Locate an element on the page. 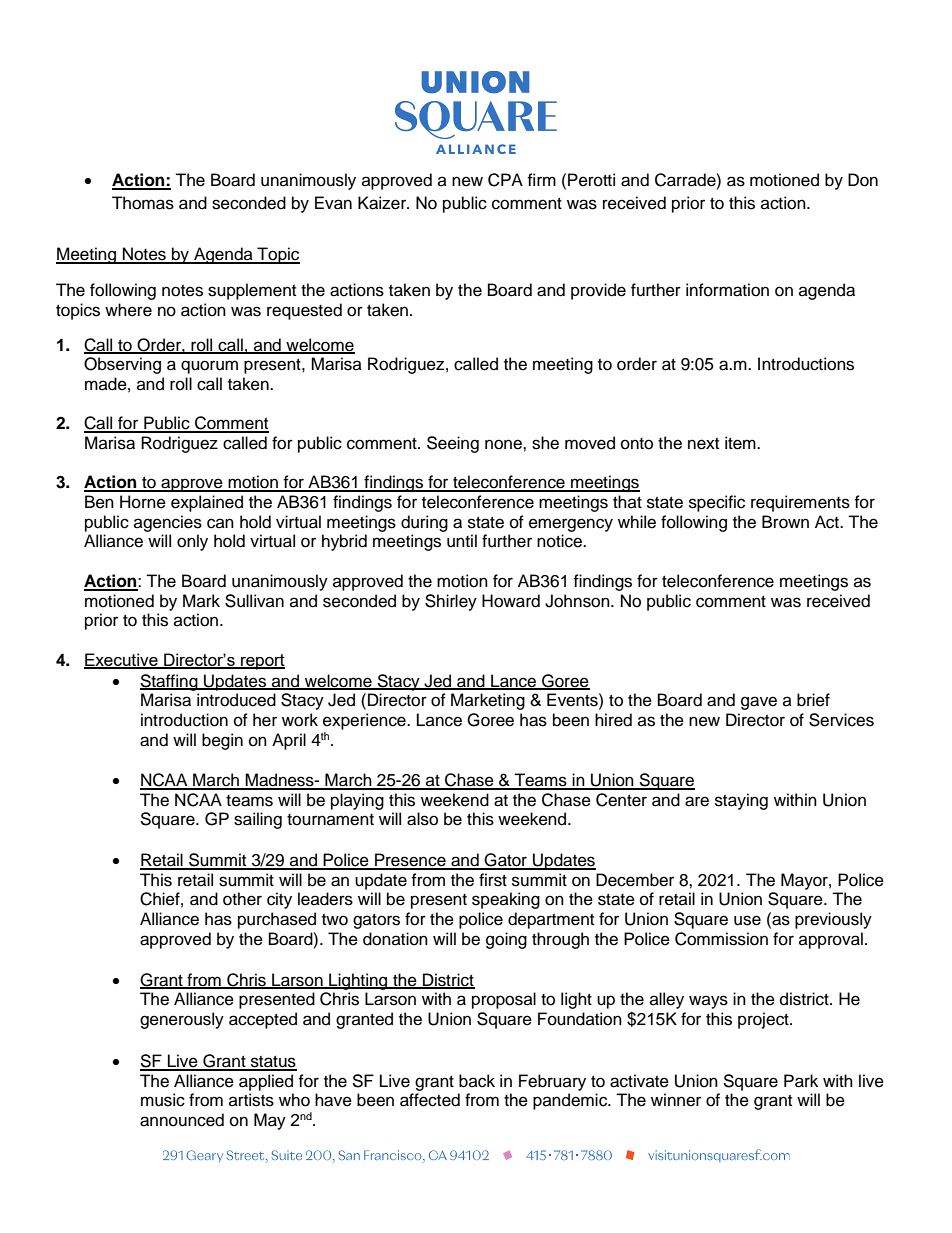  Thomas is located at coordinates (143, 203).
